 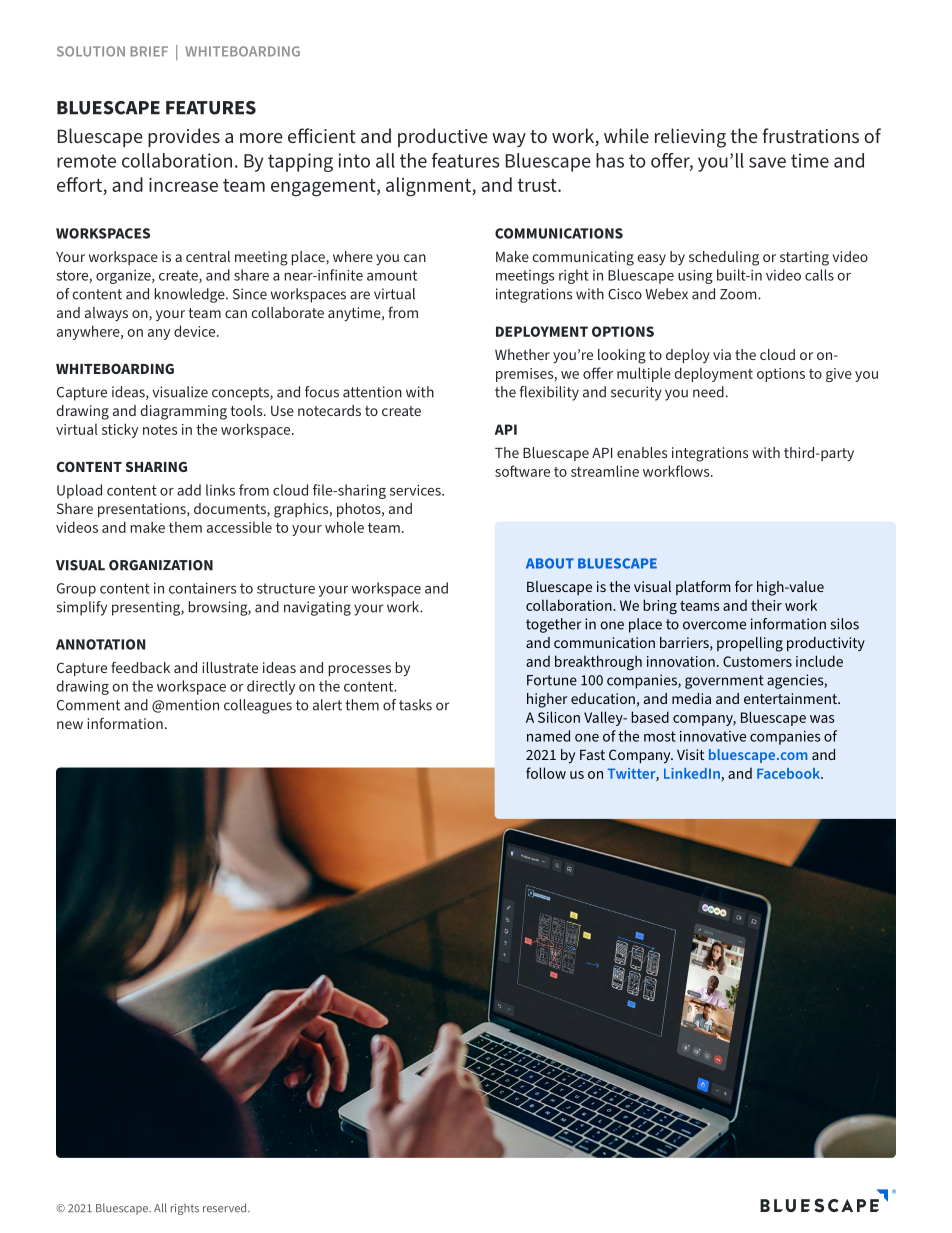 What do you see at coordinates (750, 644) in the screenshot?
I see `propelling` at bounding box center [750, 644].
